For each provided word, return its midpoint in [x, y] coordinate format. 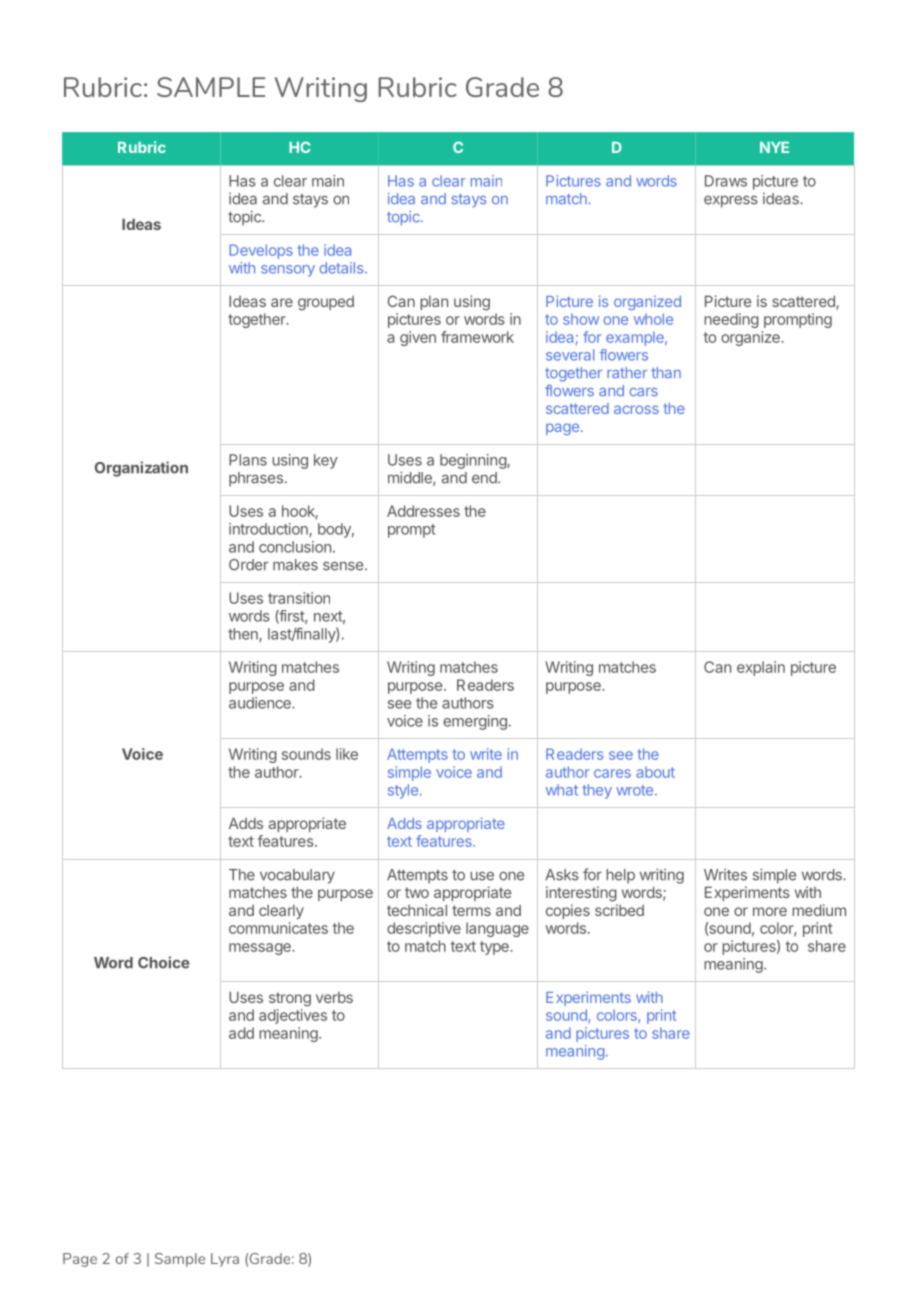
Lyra [225, 1260]
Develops [261, 251]
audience [261, 703]
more [770, 911]
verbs [334, 997]
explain [761, 668]
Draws [726, 181]
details [342, 268]
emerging [475, 722]
